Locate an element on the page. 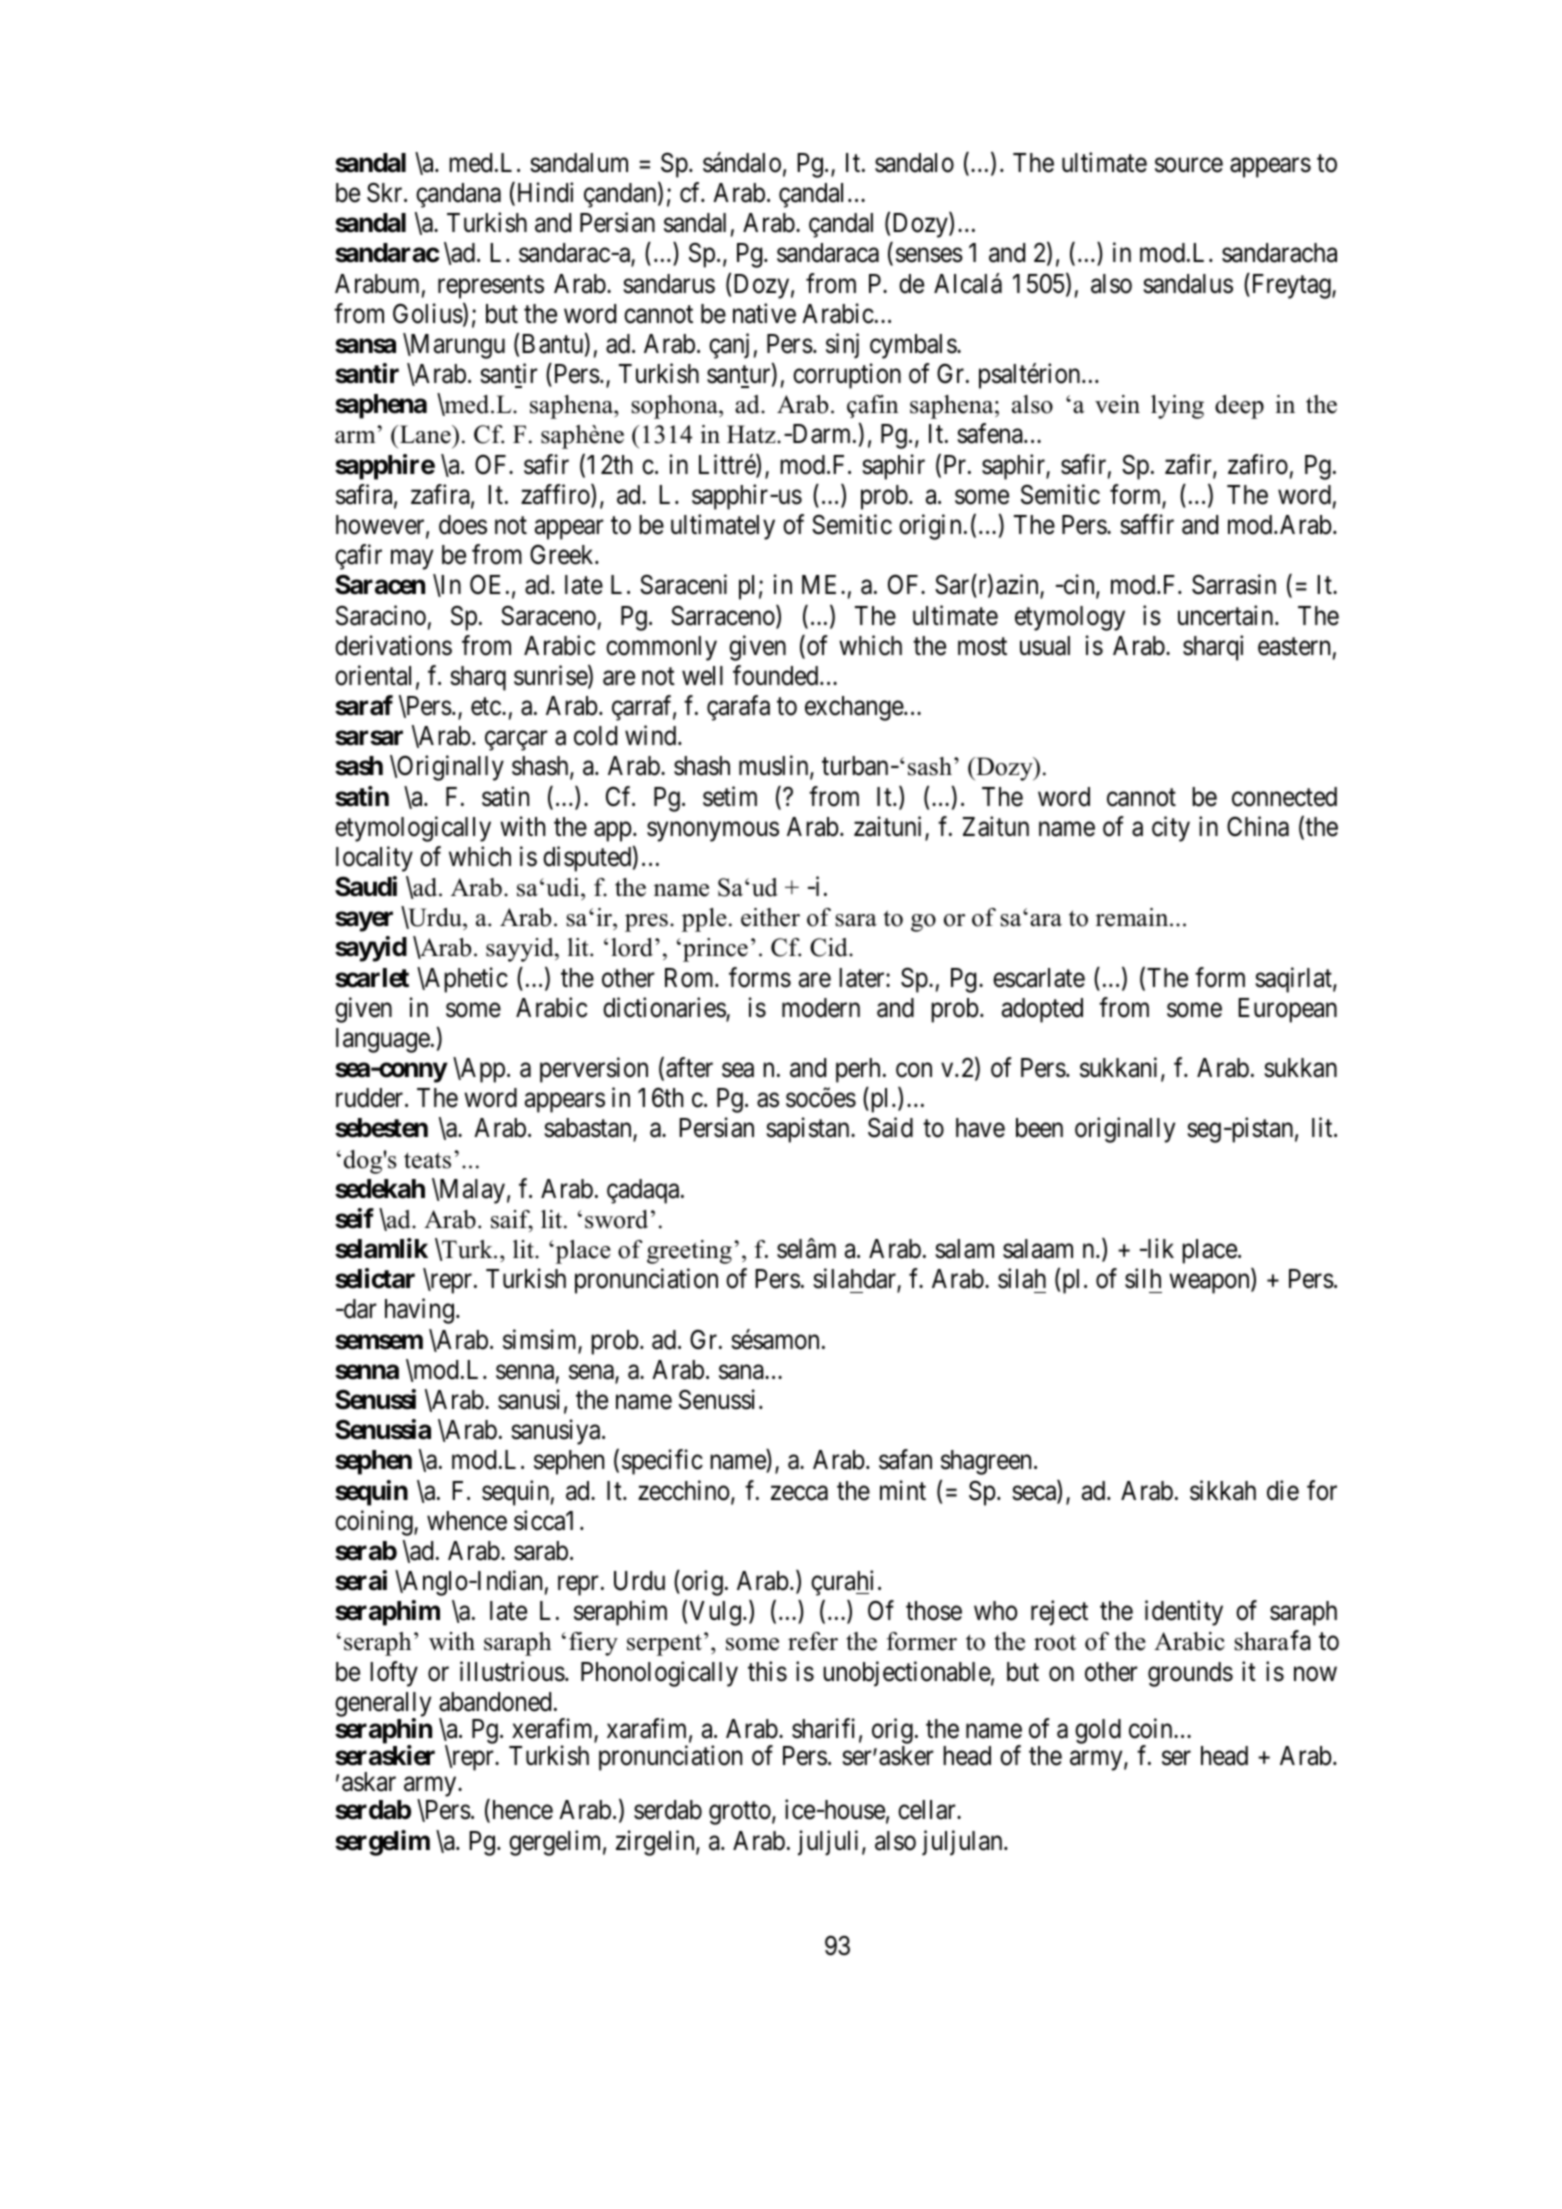  uncertain is located at coordinates (1227, 615).
